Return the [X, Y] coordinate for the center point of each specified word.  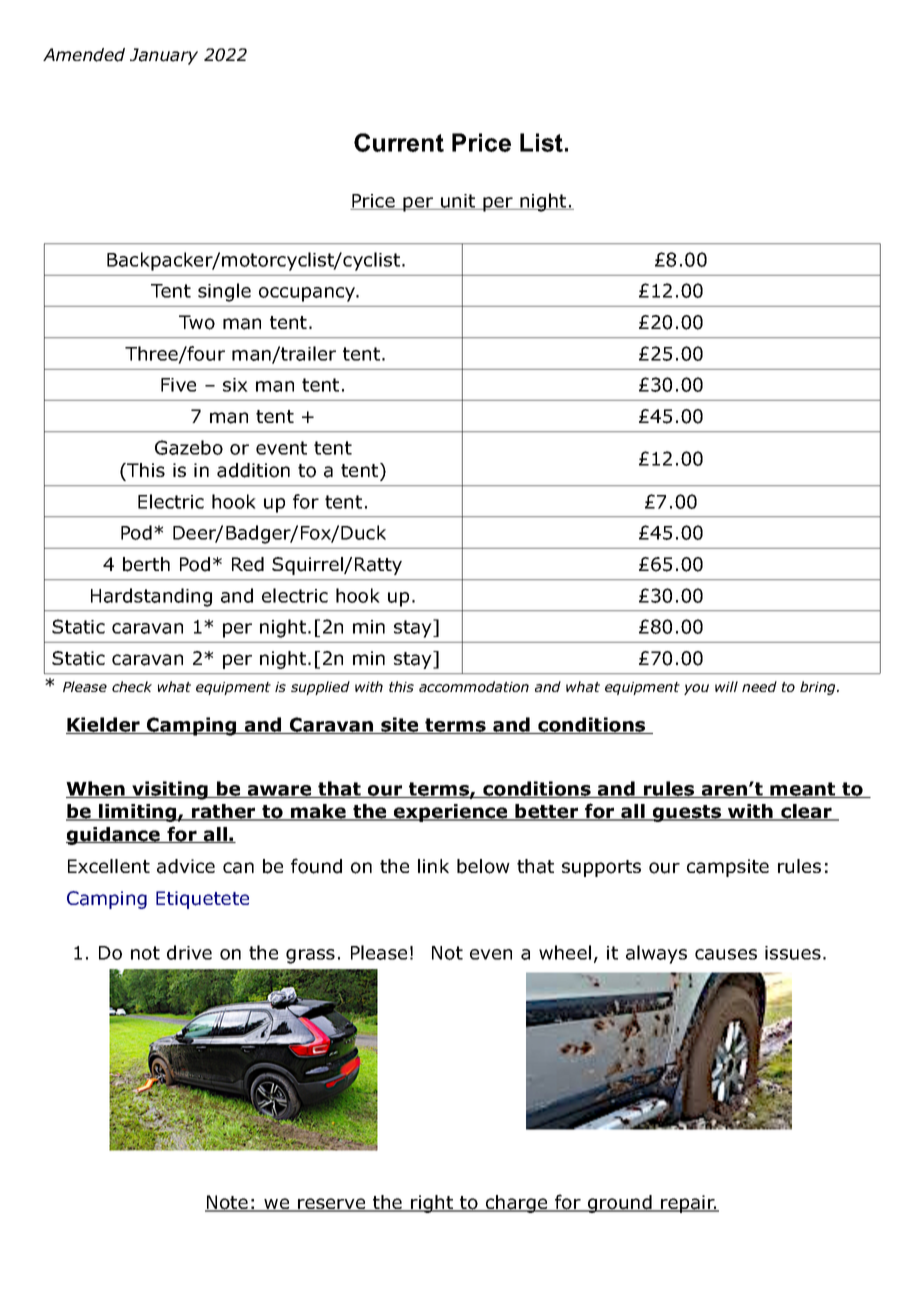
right [432, 1204]
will [726, 686]
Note [227, 1203]
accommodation [474, 686]
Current [399, 142]
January [164, 56]
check [132, 686]
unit [458, 202]
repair [688, 1204]
